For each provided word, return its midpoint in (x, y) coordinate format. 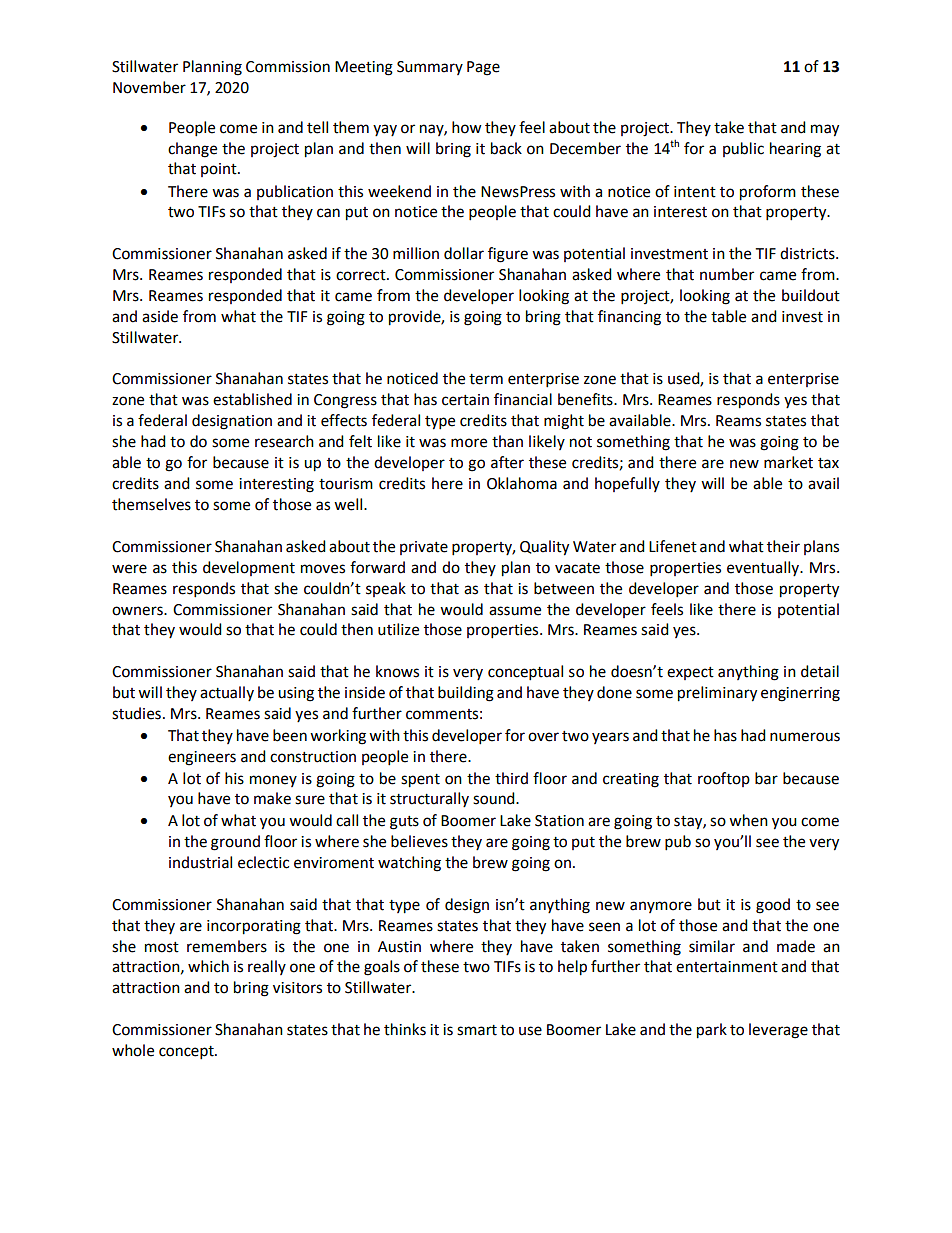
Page (483, 68)
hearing (795, 150)
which (208, 966)
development (249, 568)
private (424, 548)
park (712, 1031)
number (727, 274)
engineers (202, 758)
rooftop (724, 779)
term (486, 379)
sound (495, 798)
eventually (764, 568)
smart (477, 1030)
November (149, 87)
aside (160, 316)
